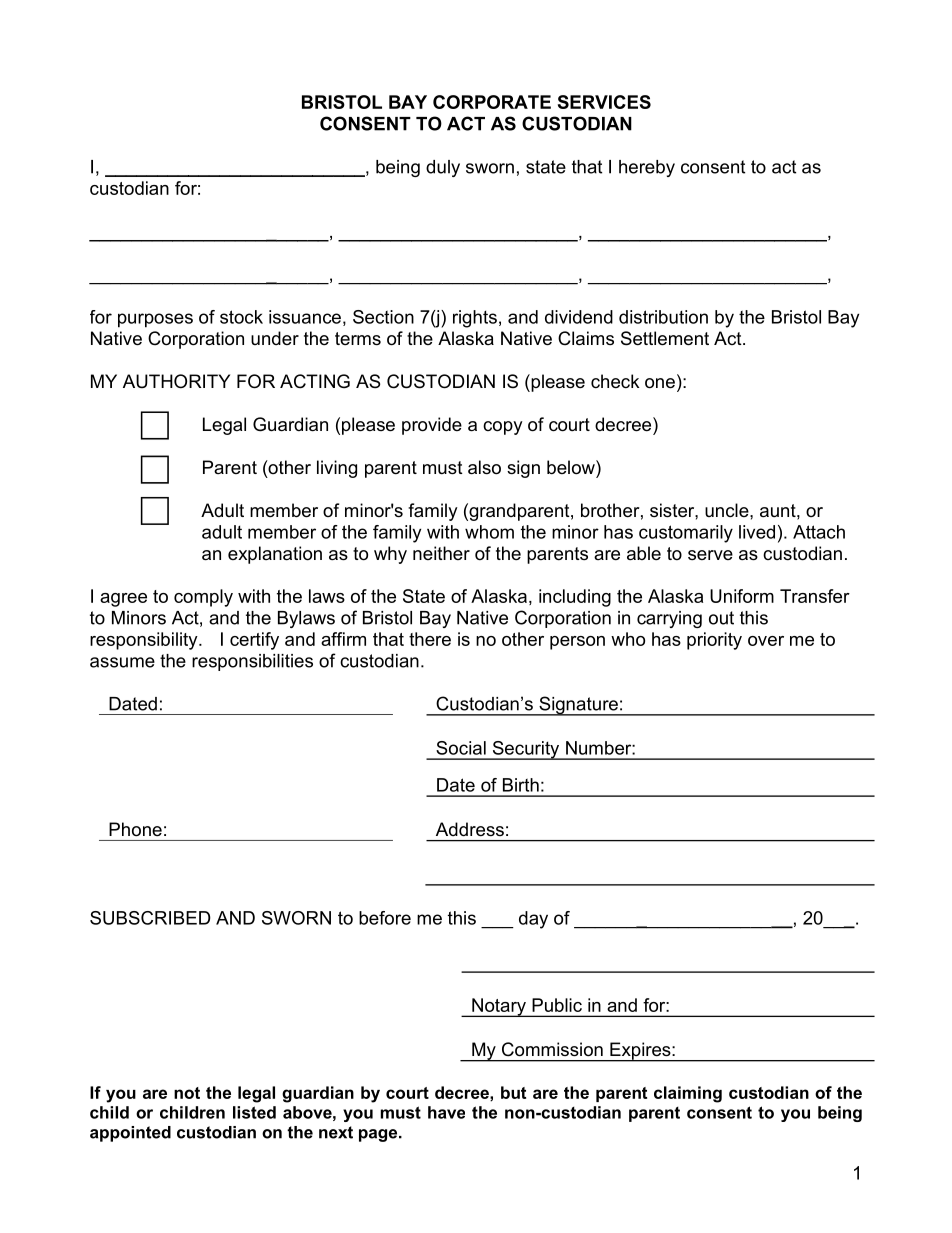 The image size is (952, 1233). I want to click on have, so click(446, 1112).
